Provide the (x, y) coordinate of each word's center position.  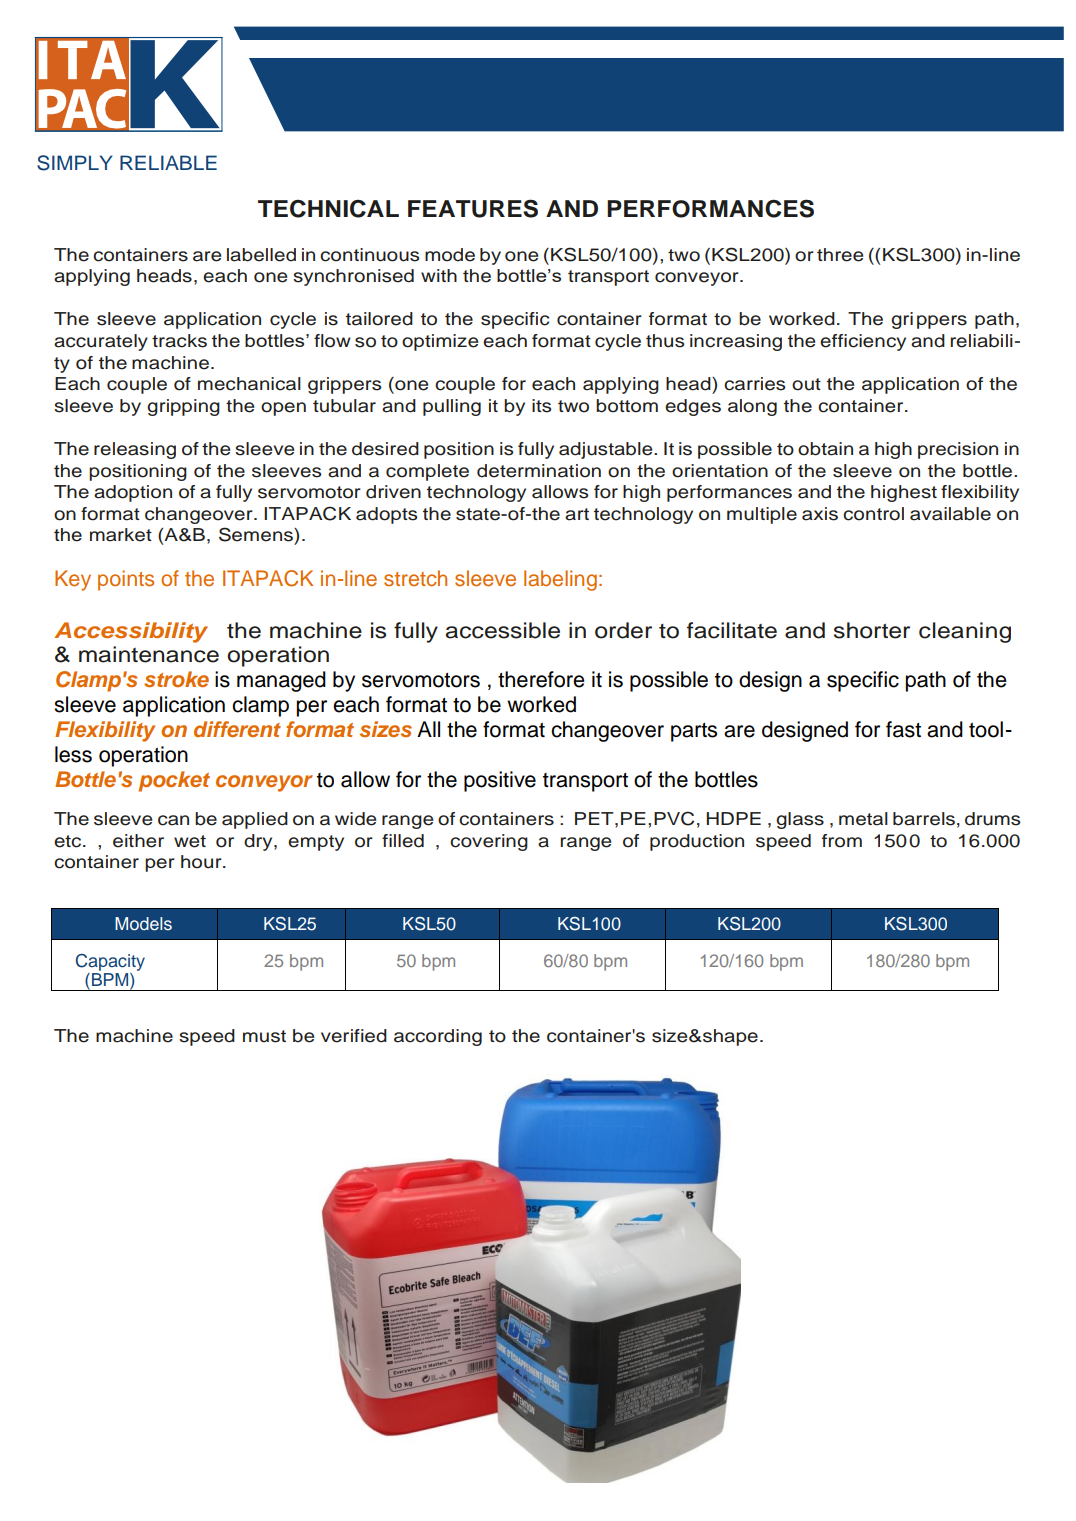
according (438, 1037)
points (126, 580)
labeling (560, 580)
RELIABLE (168, 162)
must (264, 1036)
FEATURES (473, 208)
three (840, 255)
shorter (872, 630)
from (842, 841)
